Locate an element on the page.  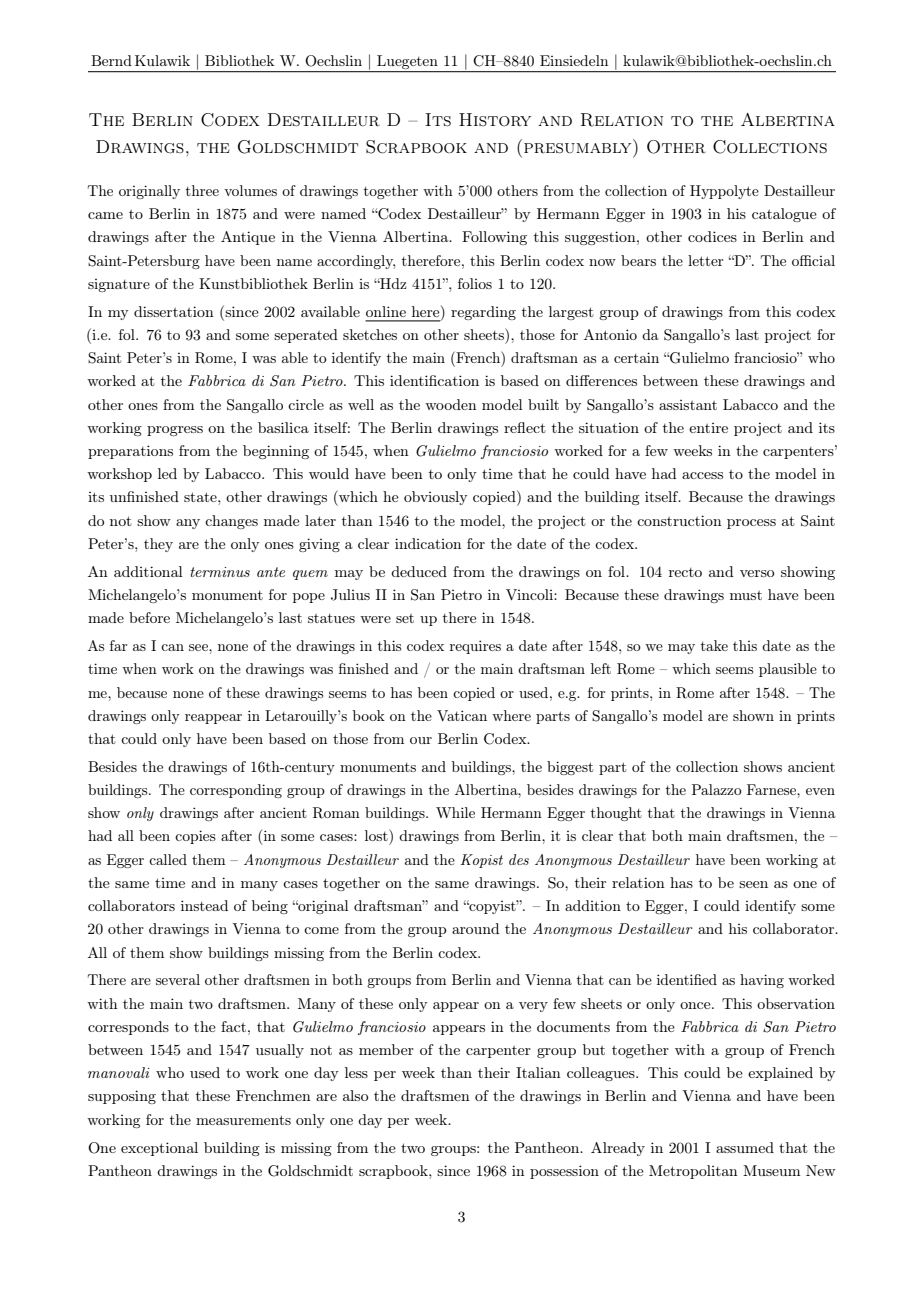
must is located at coordinates (746, 595).
